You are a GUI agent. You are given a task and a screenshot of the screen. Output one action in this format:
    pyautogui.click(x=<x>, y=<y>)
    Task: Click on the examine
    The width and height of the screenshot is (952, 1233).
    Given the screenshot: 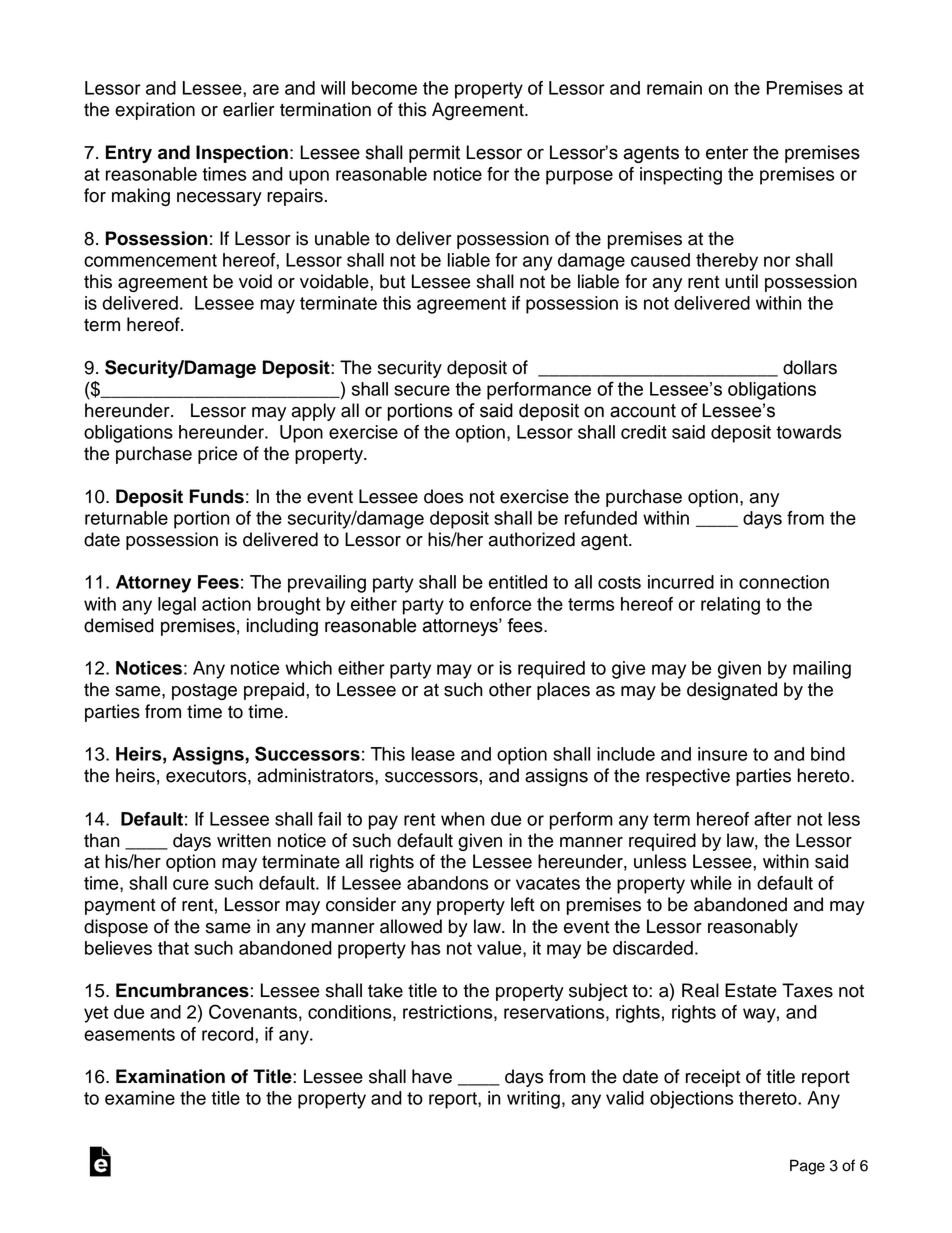 What is the action you would take?
    pyautogui.click(x=140, y=1098)
